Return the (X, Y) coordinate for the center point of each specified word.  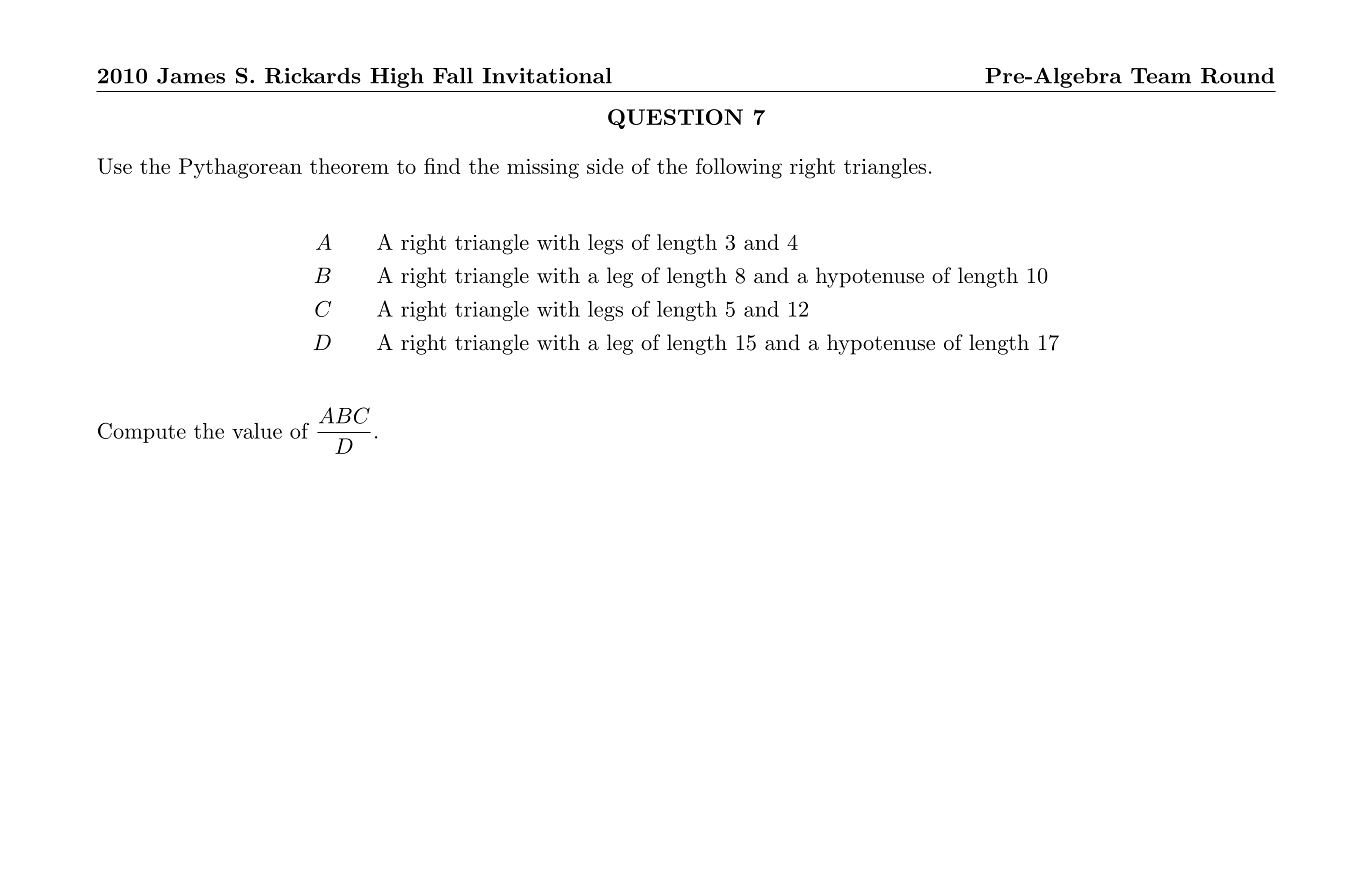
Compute (142, 432)
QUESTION (675, 119)
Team (1161, 76)
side (605, 166)
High (397, 78)
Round (1237, 76)
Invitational (547, 75)
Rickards (313, 75)
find (442, 166)
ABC (344, 415)
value (257, 431)
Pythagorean (240, 168)
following (739, 168)
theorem (349, 166)
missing (543, 169)
